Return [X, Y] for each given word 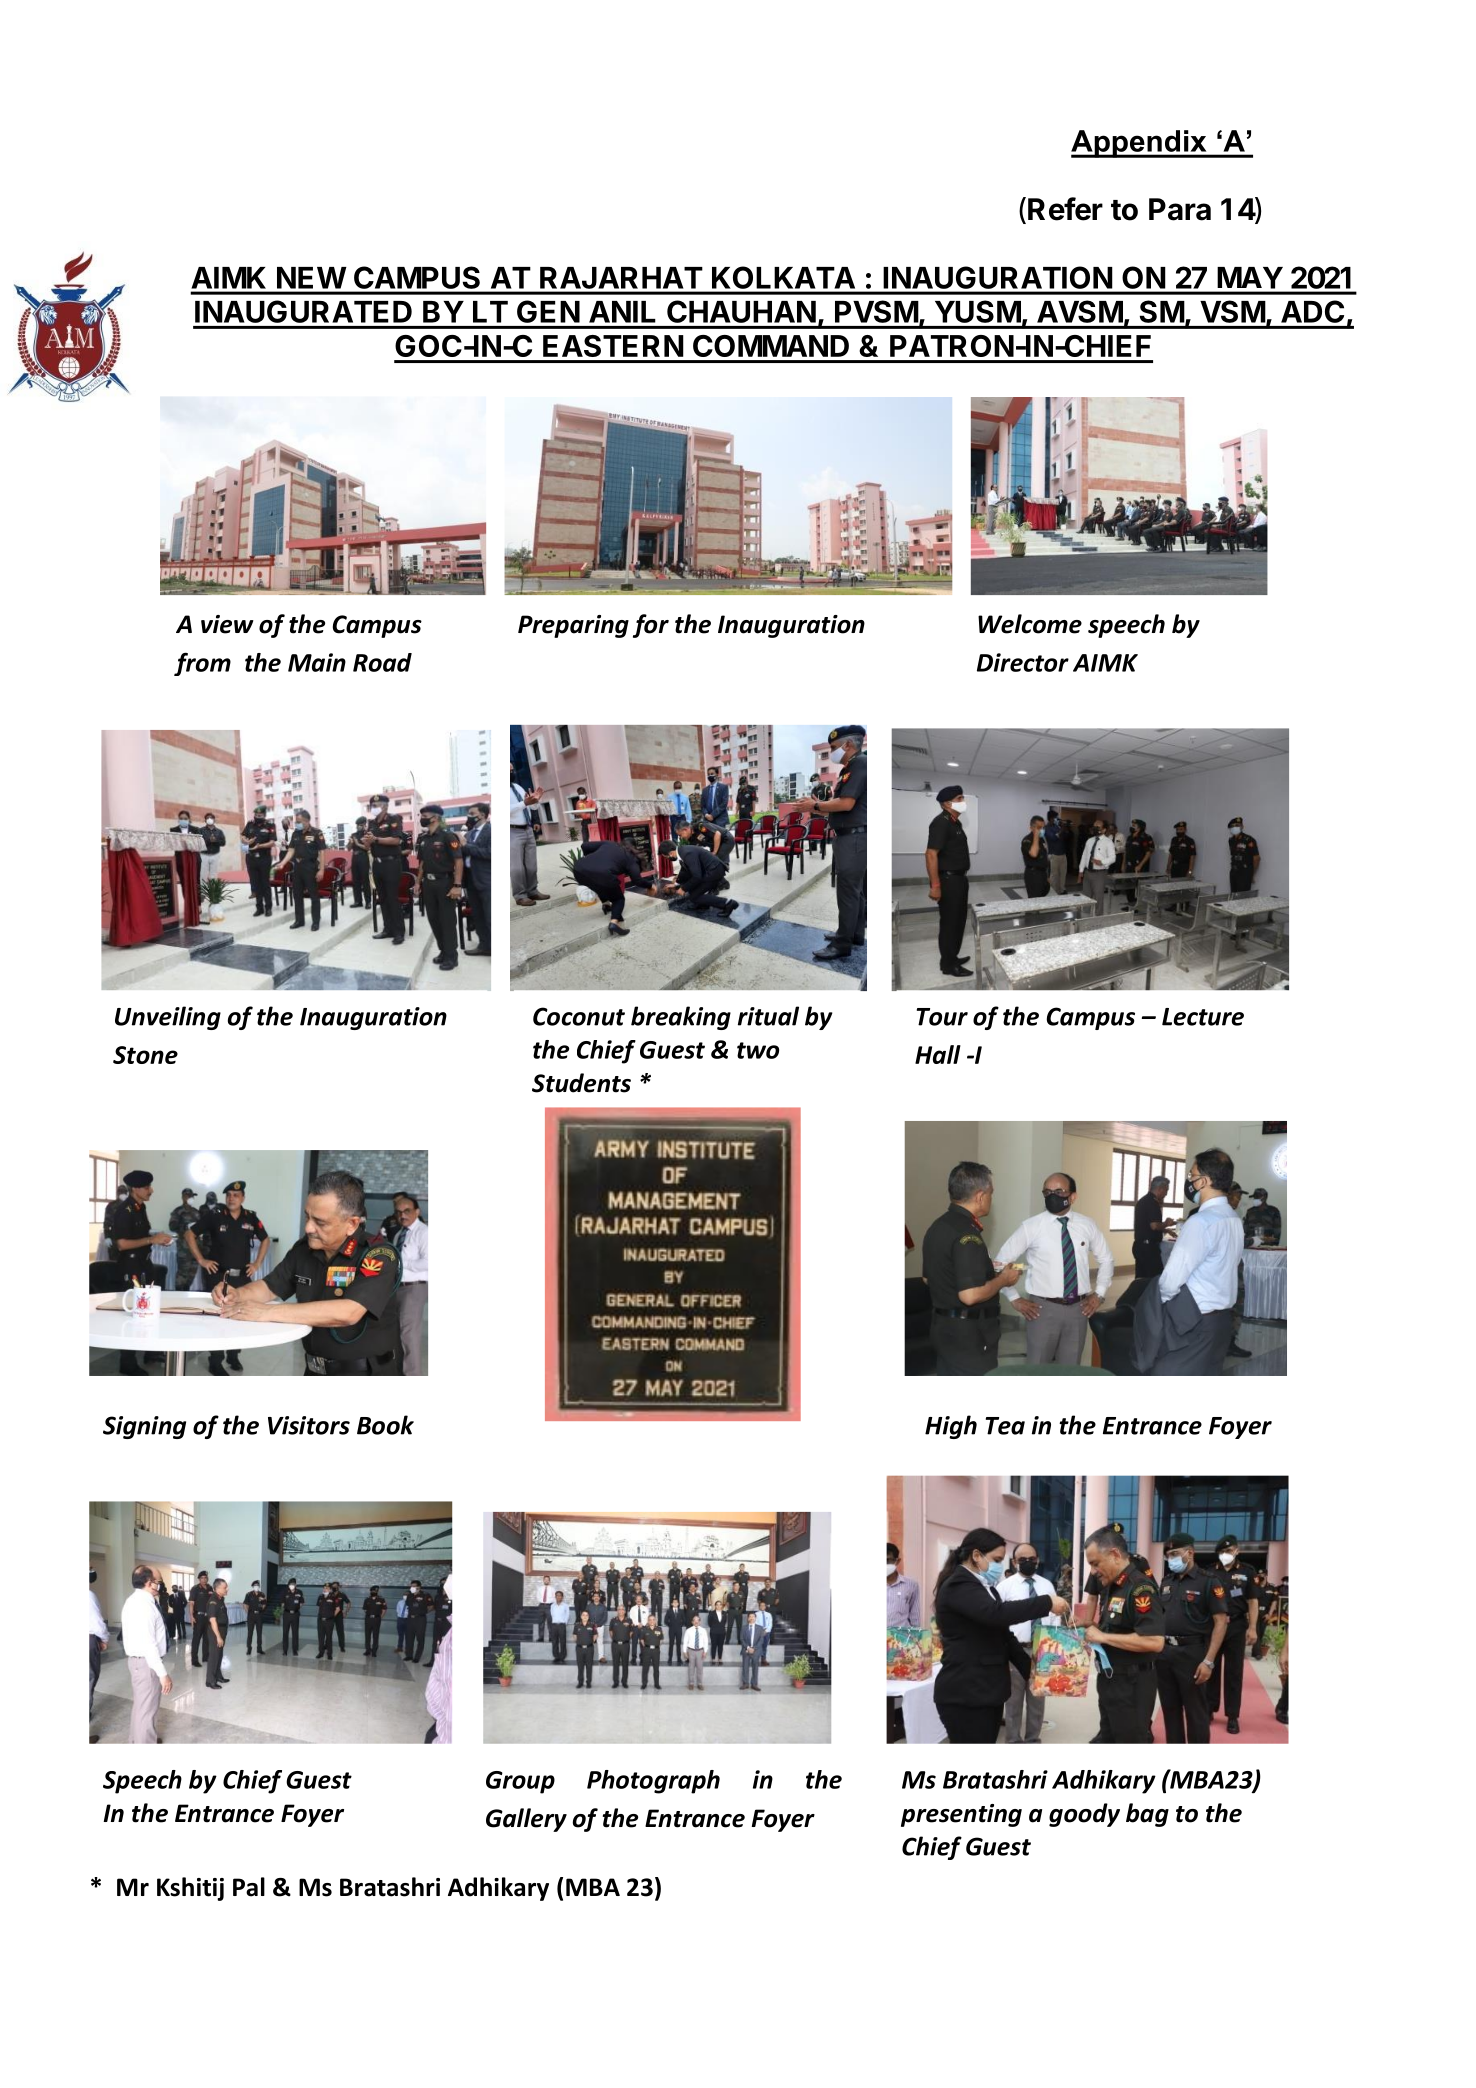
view [227, 624]
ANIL [622, 312]
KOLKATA [783, 277]
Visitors [309, 1425]
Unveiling [168, 1018]
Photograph [653, 1782]
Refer [1065, 209]
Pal [249, 1887]
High [951, 1427]
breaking [681, 1018]
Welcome [1030, 624]
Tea [1005, 1426]
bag [1147, 1815]
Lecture [1203, 1017]
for [651, 626]
